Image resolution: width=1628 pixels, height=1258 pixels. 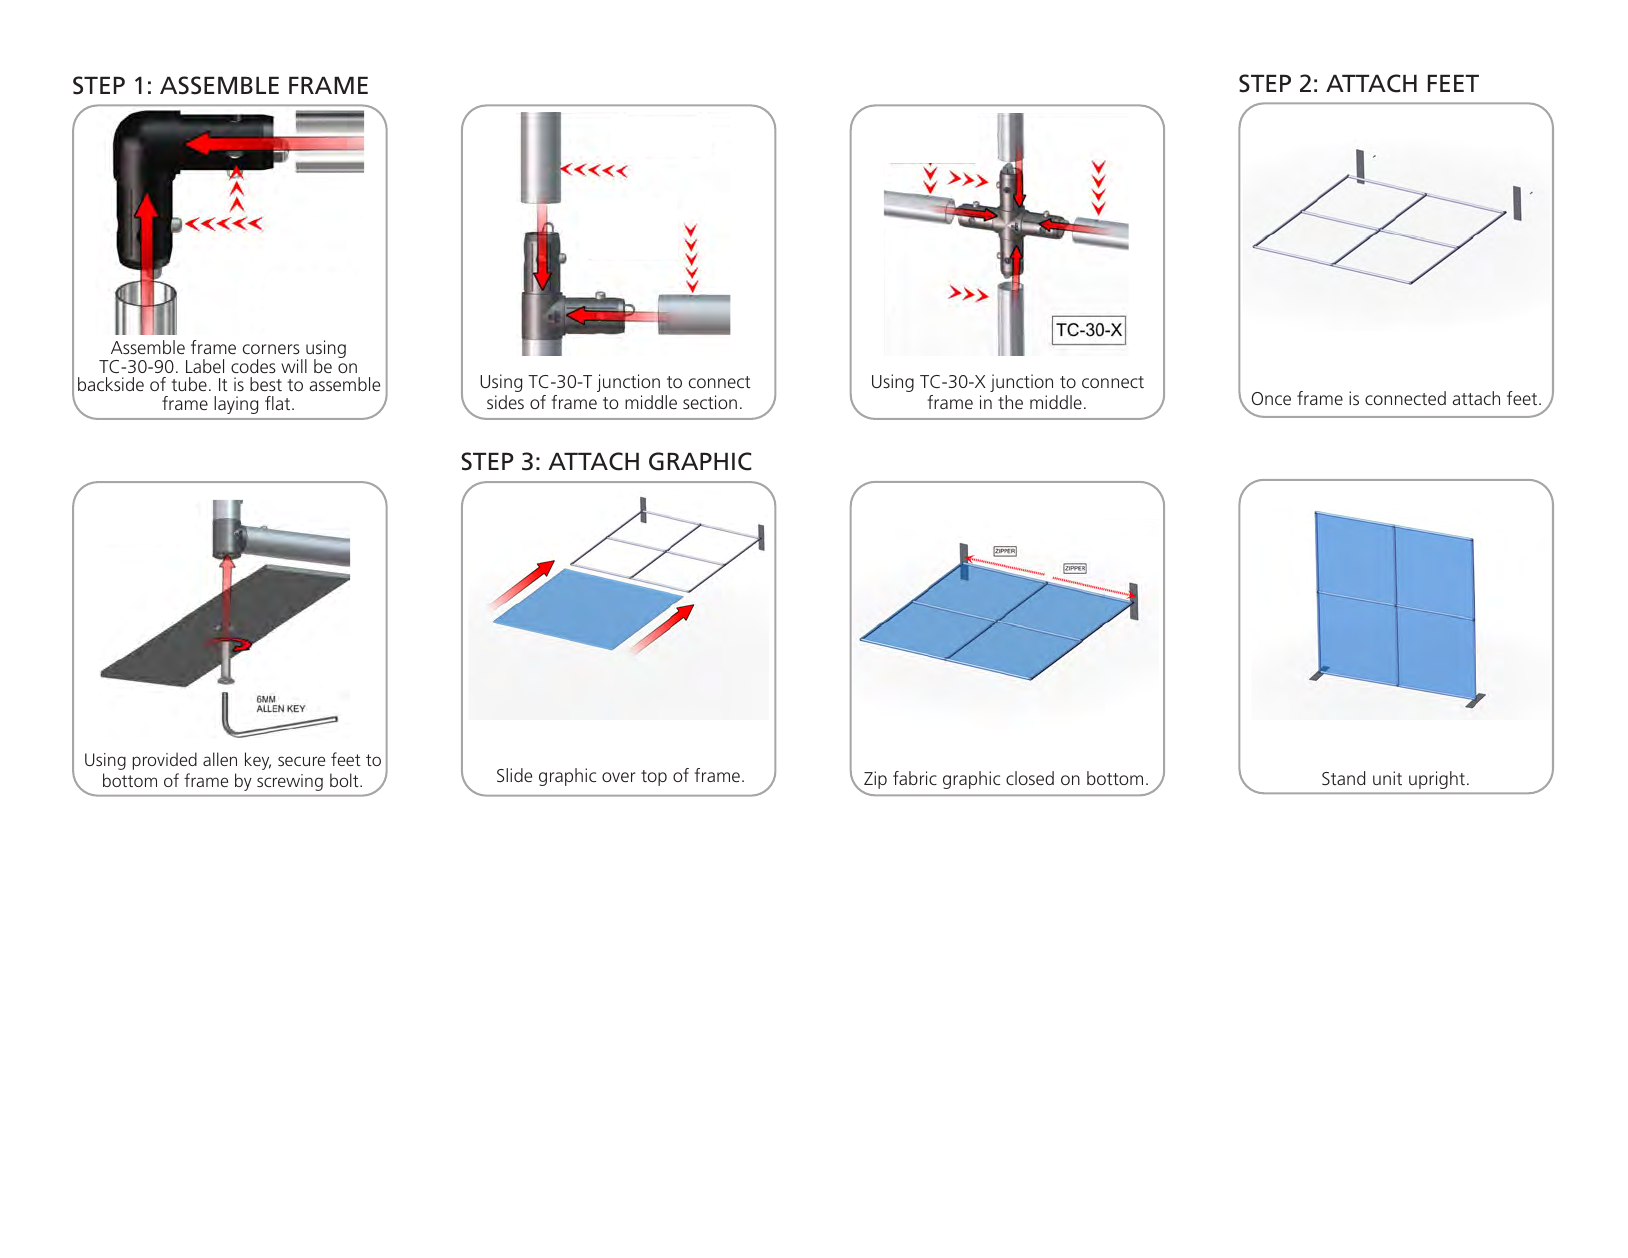 What do you see at coordinates (505, 402) in the screenshot?
I see `sides` at bounding box center [505, 402].
